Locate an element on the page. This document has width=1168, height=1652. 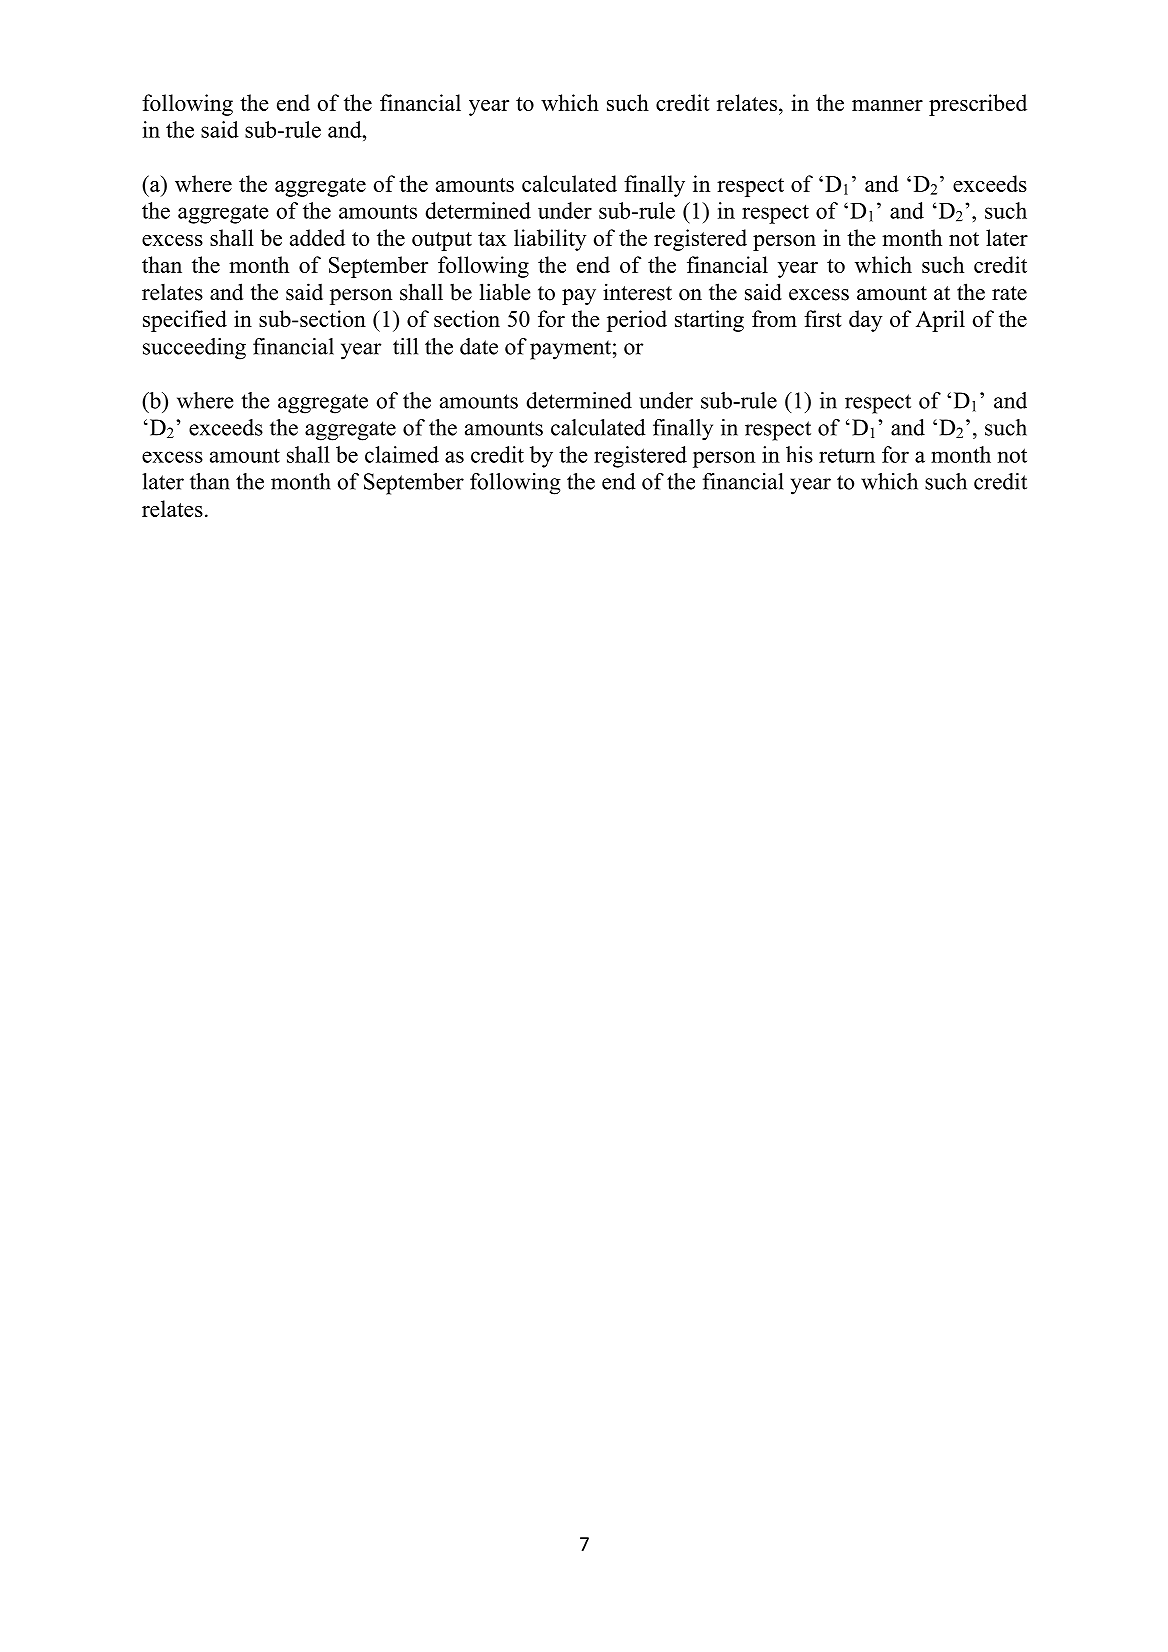
specified is located at coordinates (185, 321).
